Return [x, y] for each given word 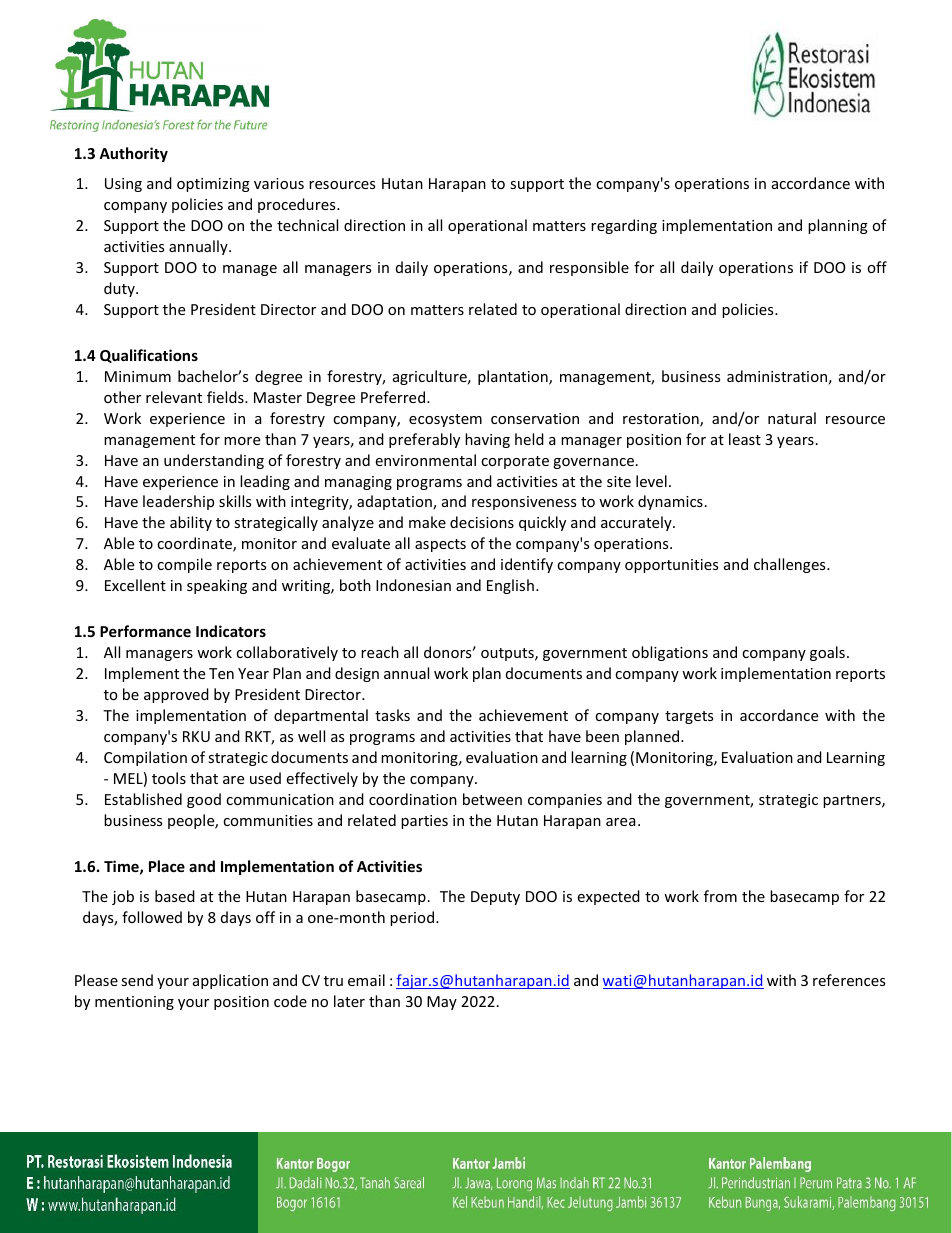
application [230, 981]
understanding [214, 461]
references [849, 980]
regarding [624, 226]
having [487, 440]
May [442, 1003]
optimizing [213, 185]
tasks [392, 715]
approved [176, 695]
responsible [589, 268]
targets [689, 717]
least [745, 439]
